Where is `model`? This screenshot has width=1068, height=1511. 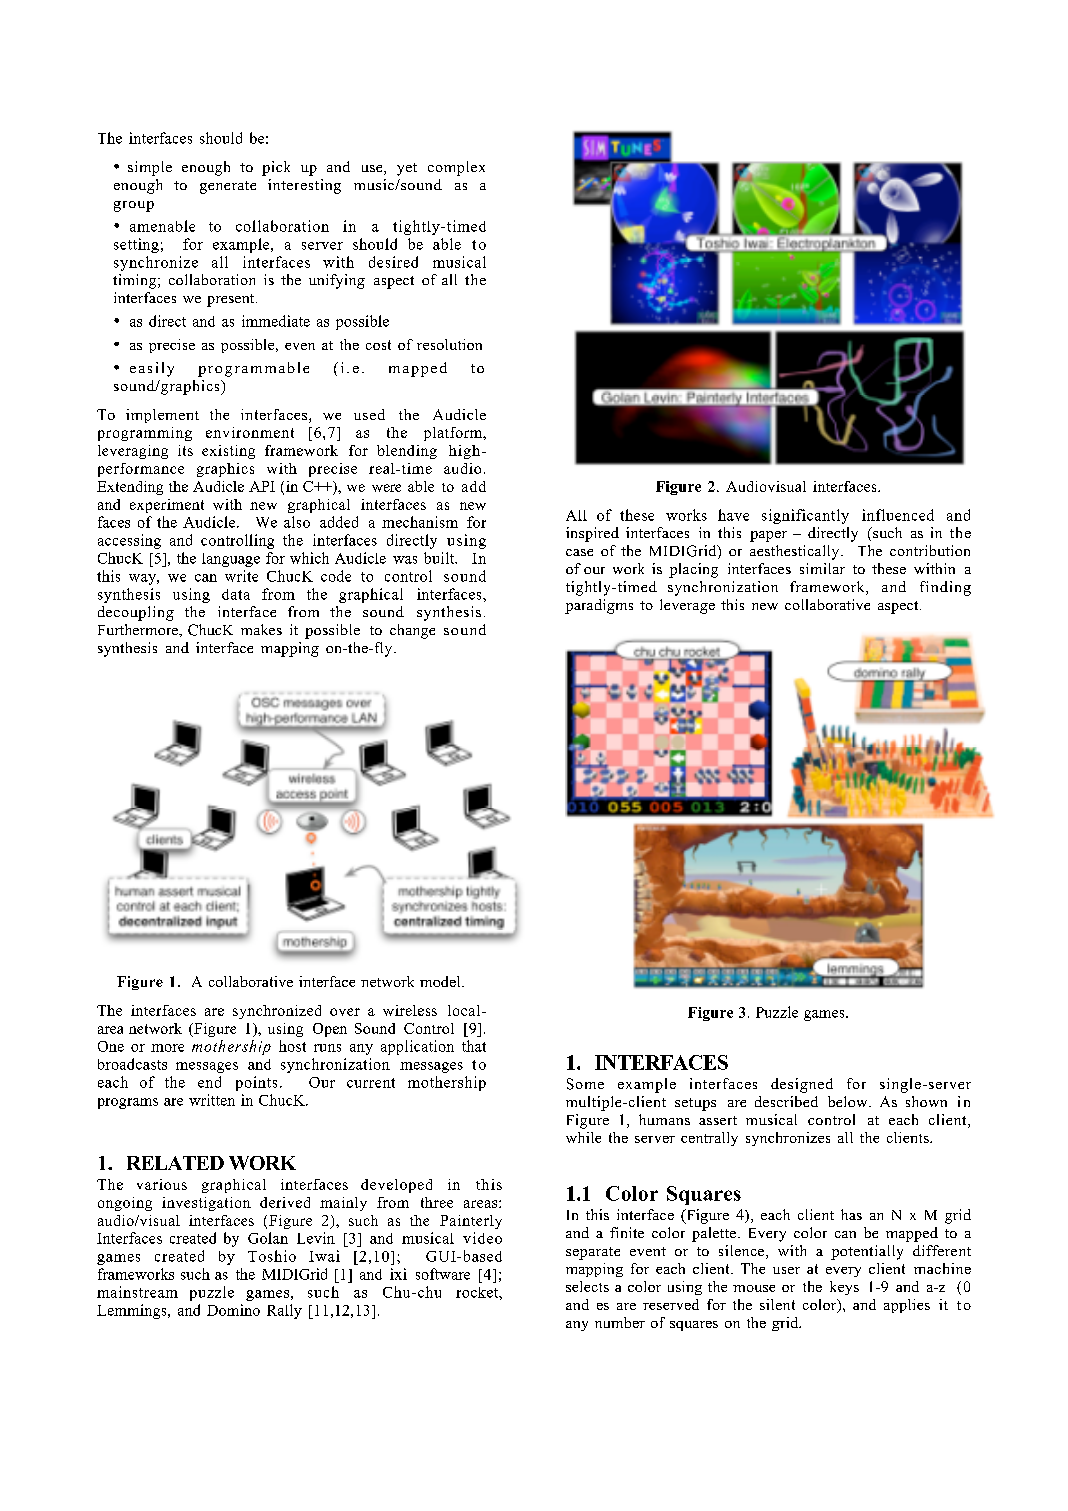 model is located at coordinates (441, 981).
